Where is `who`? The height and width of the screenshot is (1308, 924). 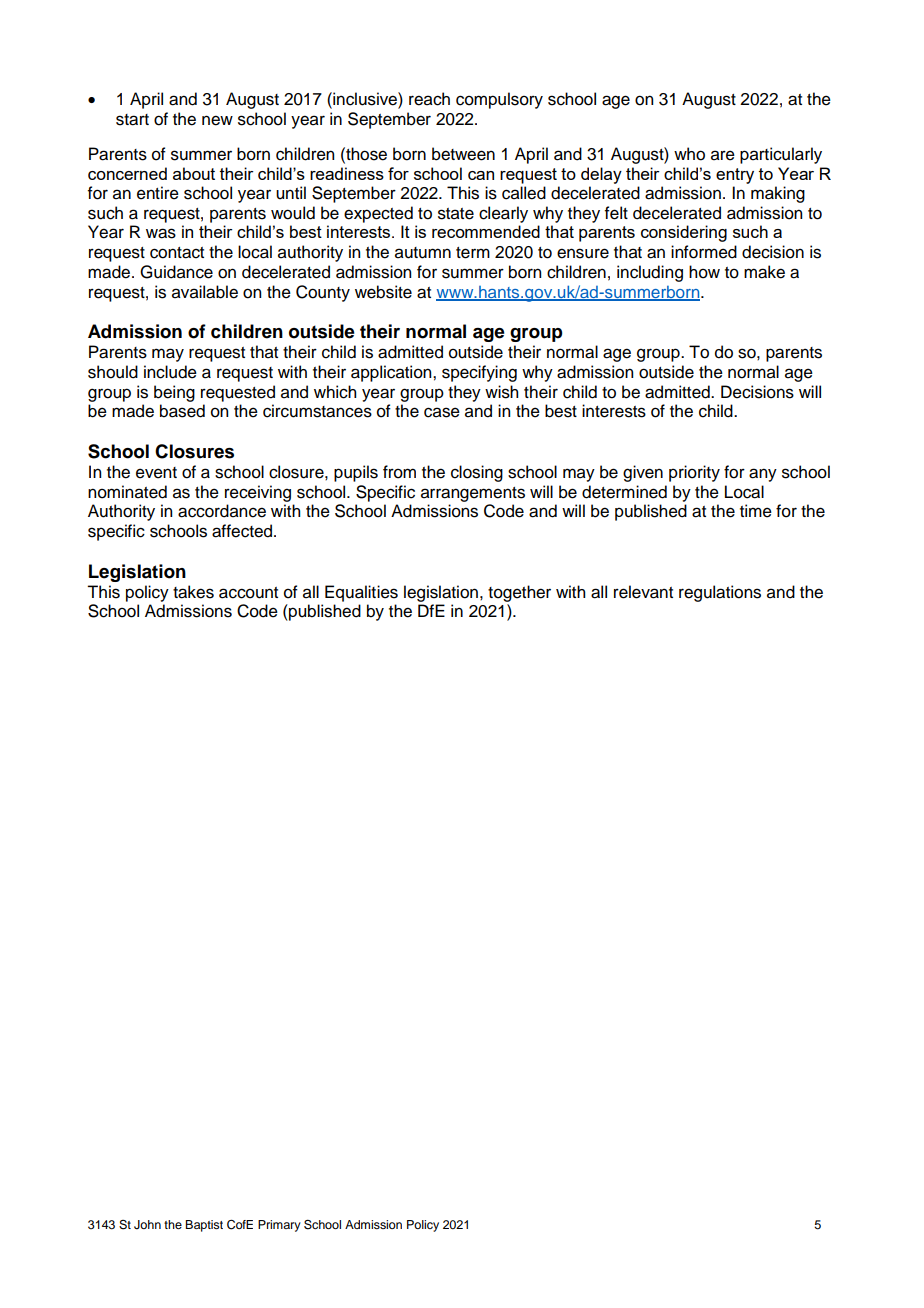
who is located at coordinates (689, 154).
